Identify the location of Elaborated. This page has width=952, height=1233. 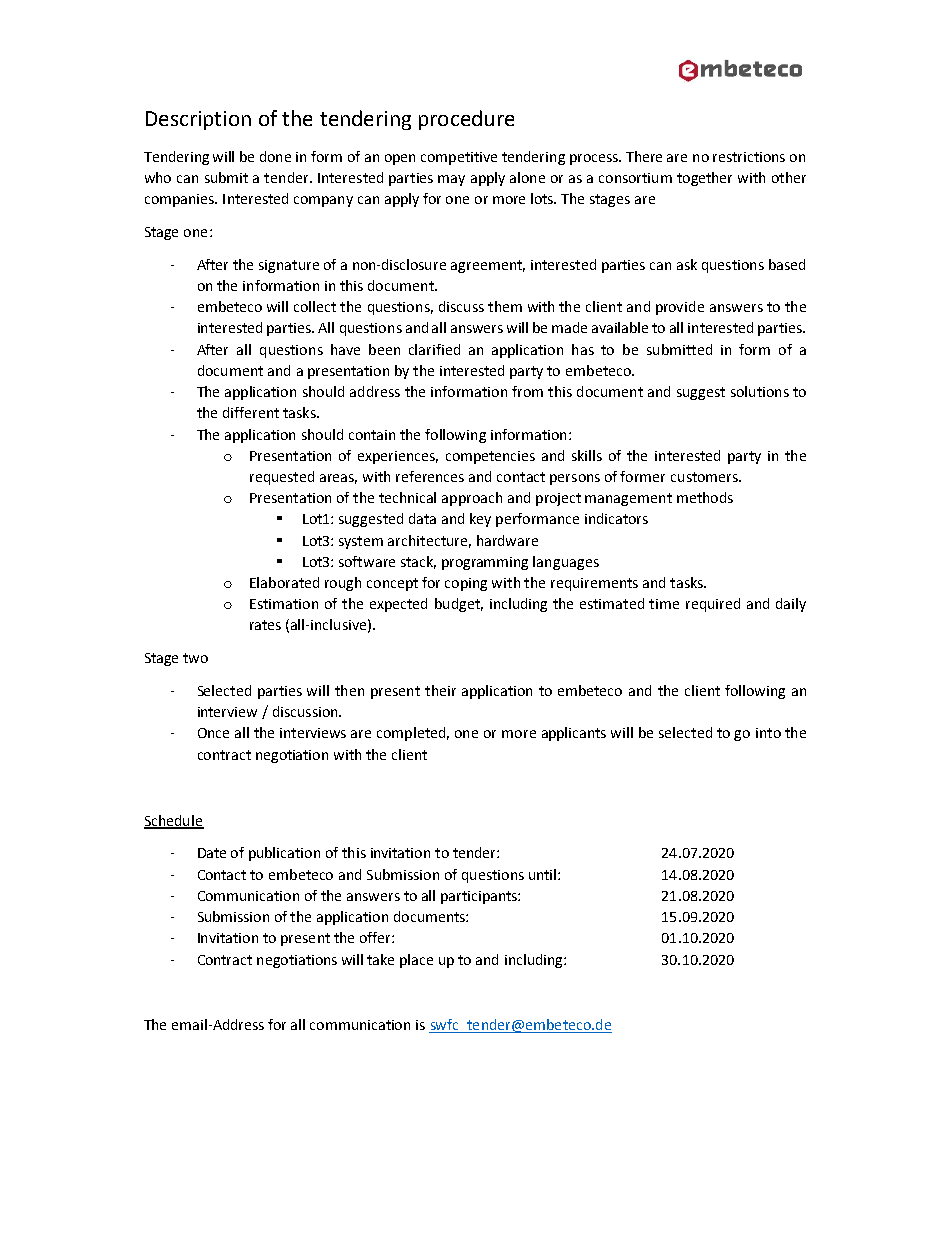
(284, 582).
